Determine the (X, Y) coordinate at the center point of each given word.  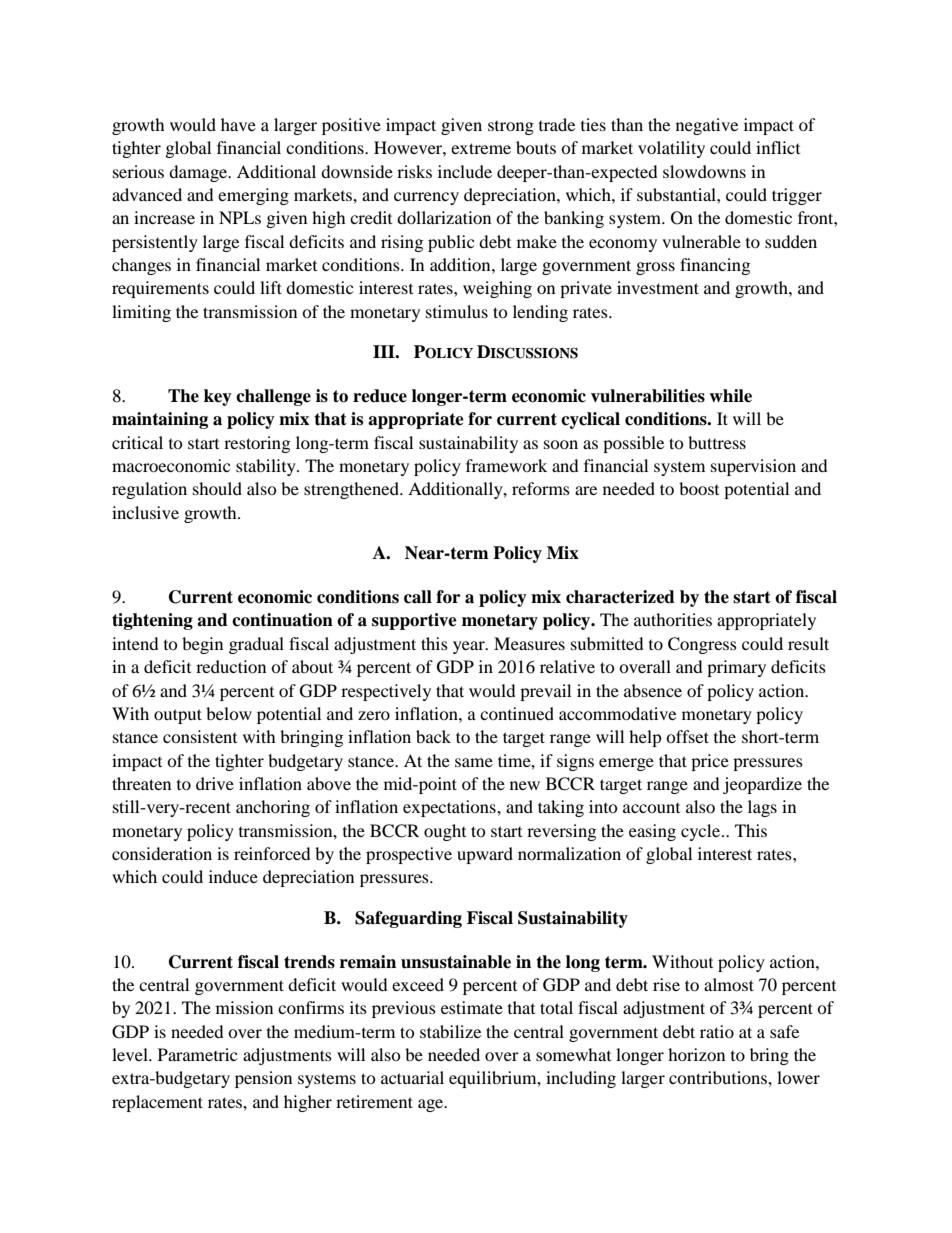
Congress (702, 645)
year (470, 647)
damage (199, 173)
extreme (481, 148)
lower (798, 1077)
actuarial (412, 1077)
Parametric (197, 1054)
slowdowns (704, 171)
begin (202, 645)
